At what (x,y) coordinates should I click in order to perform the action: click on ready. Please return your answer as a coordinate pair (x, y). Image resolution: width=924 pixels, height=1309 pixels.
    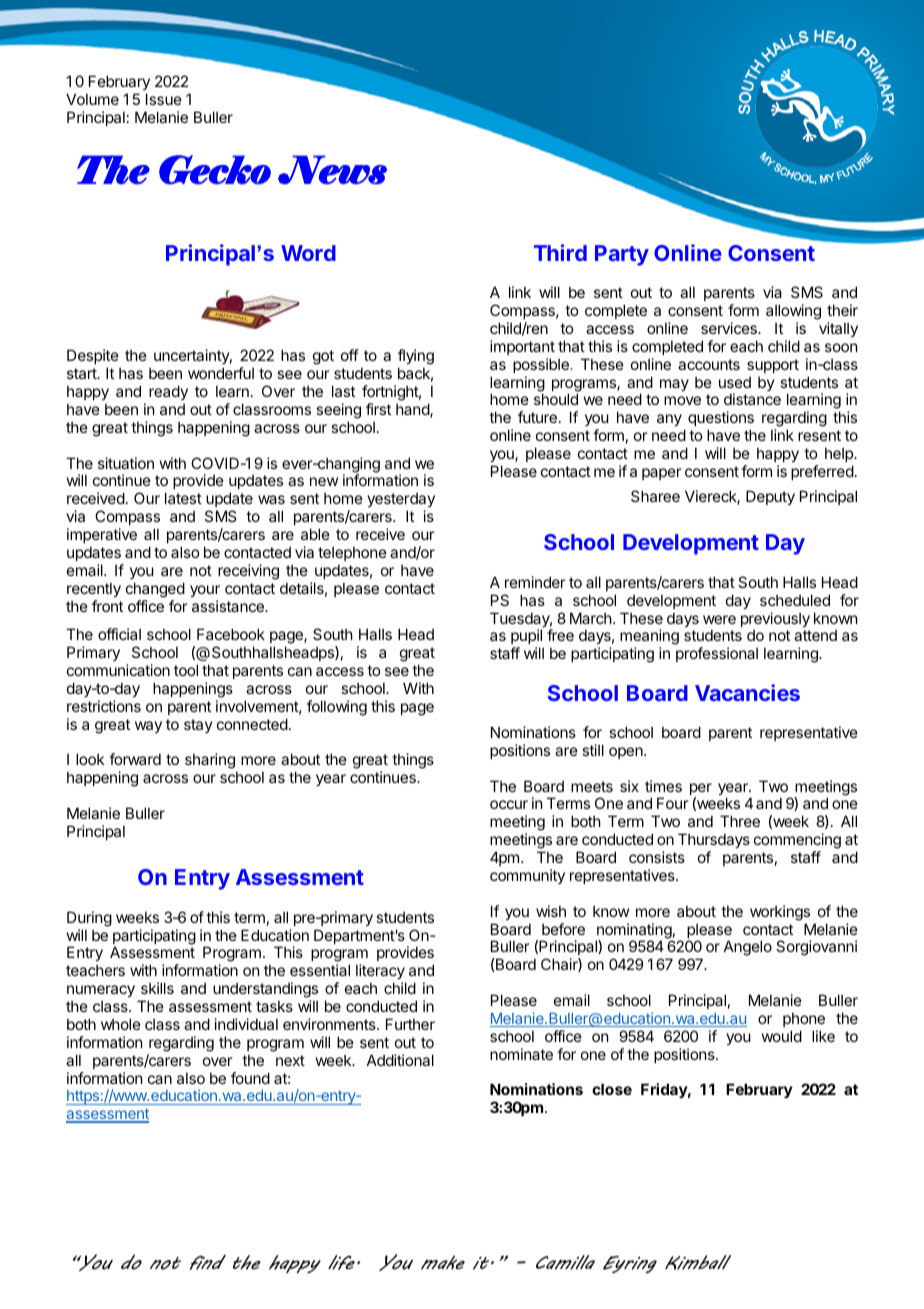
    Looking at the image, I should click on (168, 392).
